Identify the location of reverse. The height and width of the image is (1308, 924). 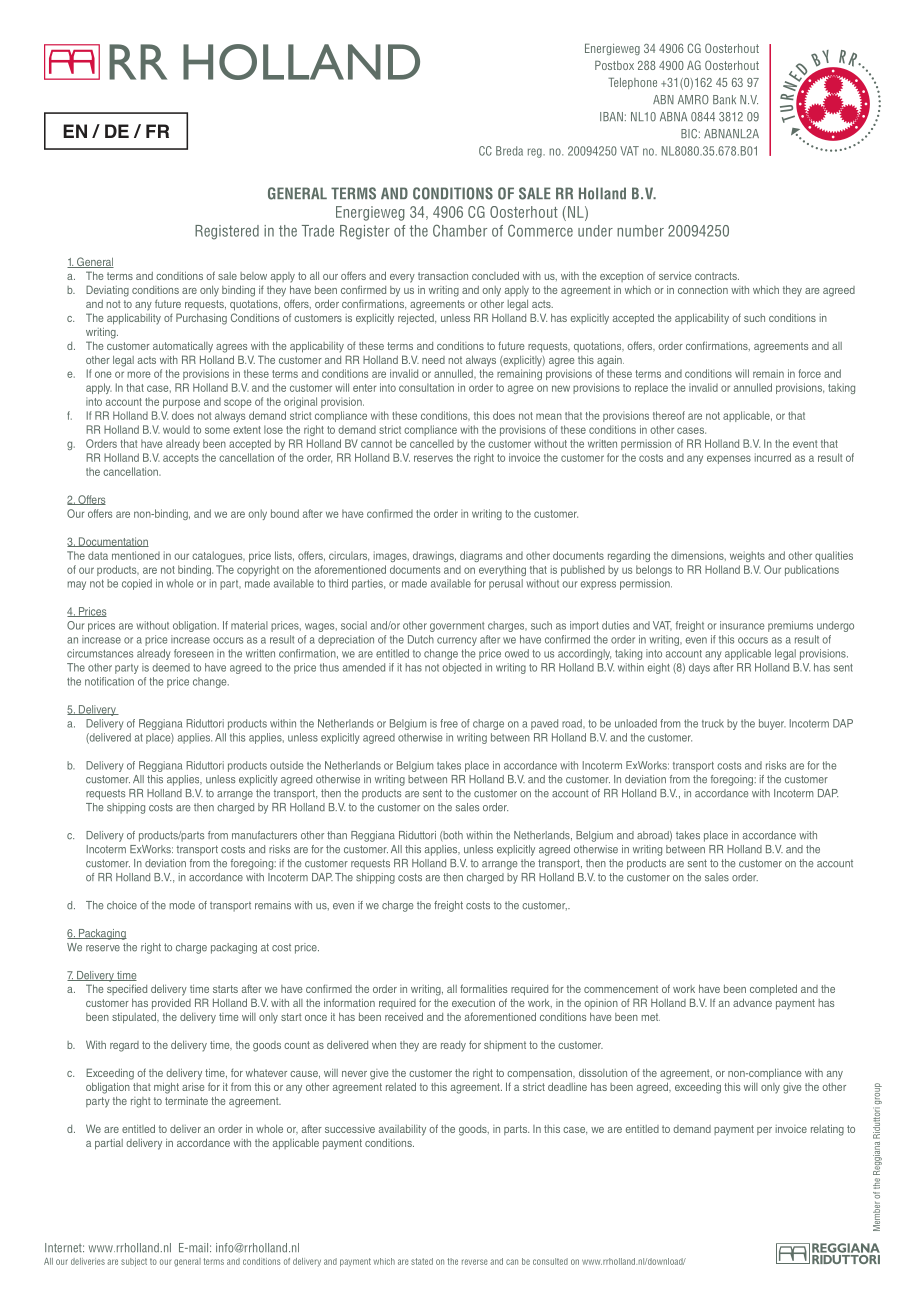
(475, 1262).
